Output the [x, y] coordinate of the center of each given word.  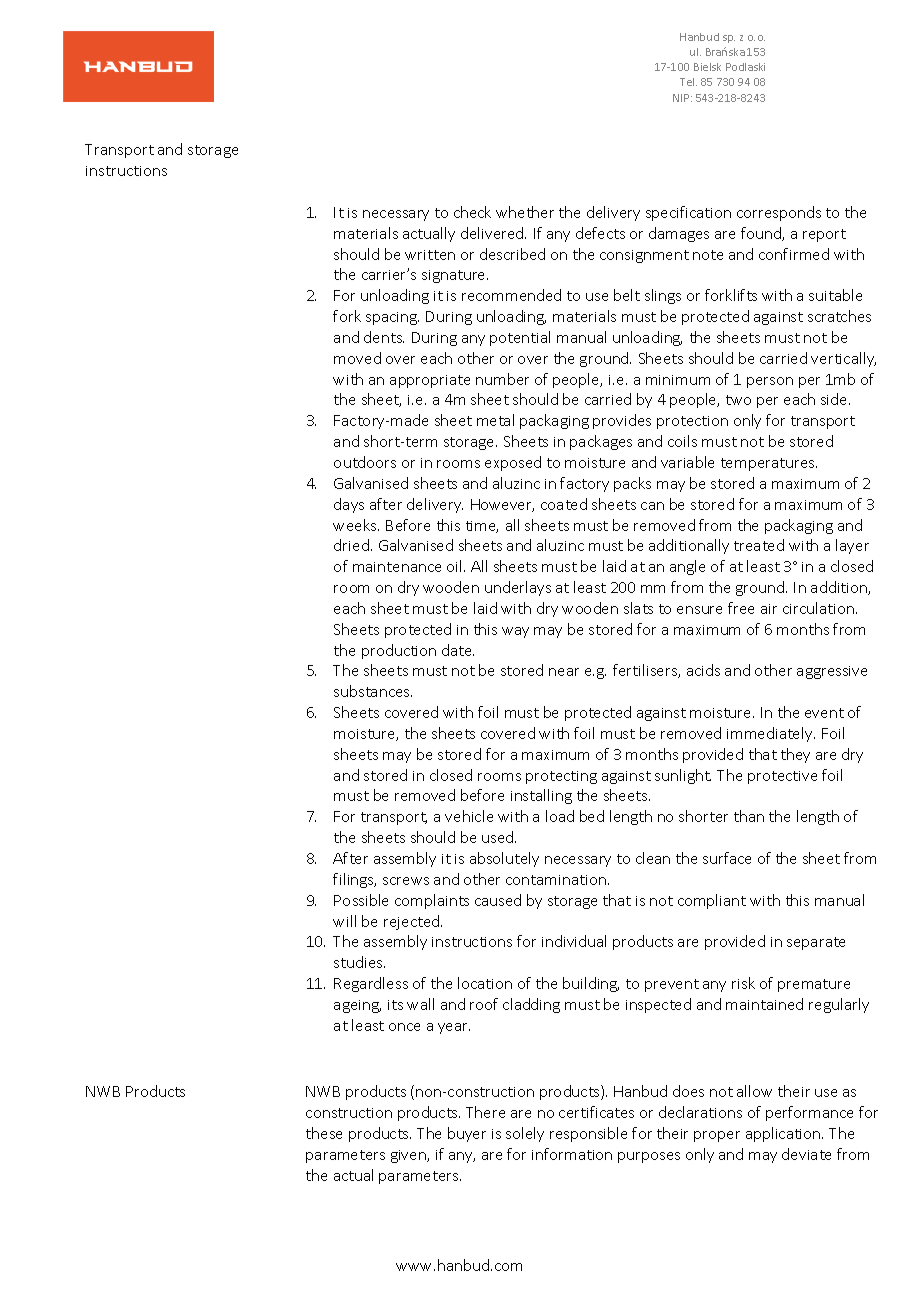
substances [373, 691]
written [430, 255]
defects [600, 233]
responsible [588, 1134]
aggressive [832, 672]
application [784, 1134]
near [564, 672]
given [409, 1156]
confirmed [794, 254]
